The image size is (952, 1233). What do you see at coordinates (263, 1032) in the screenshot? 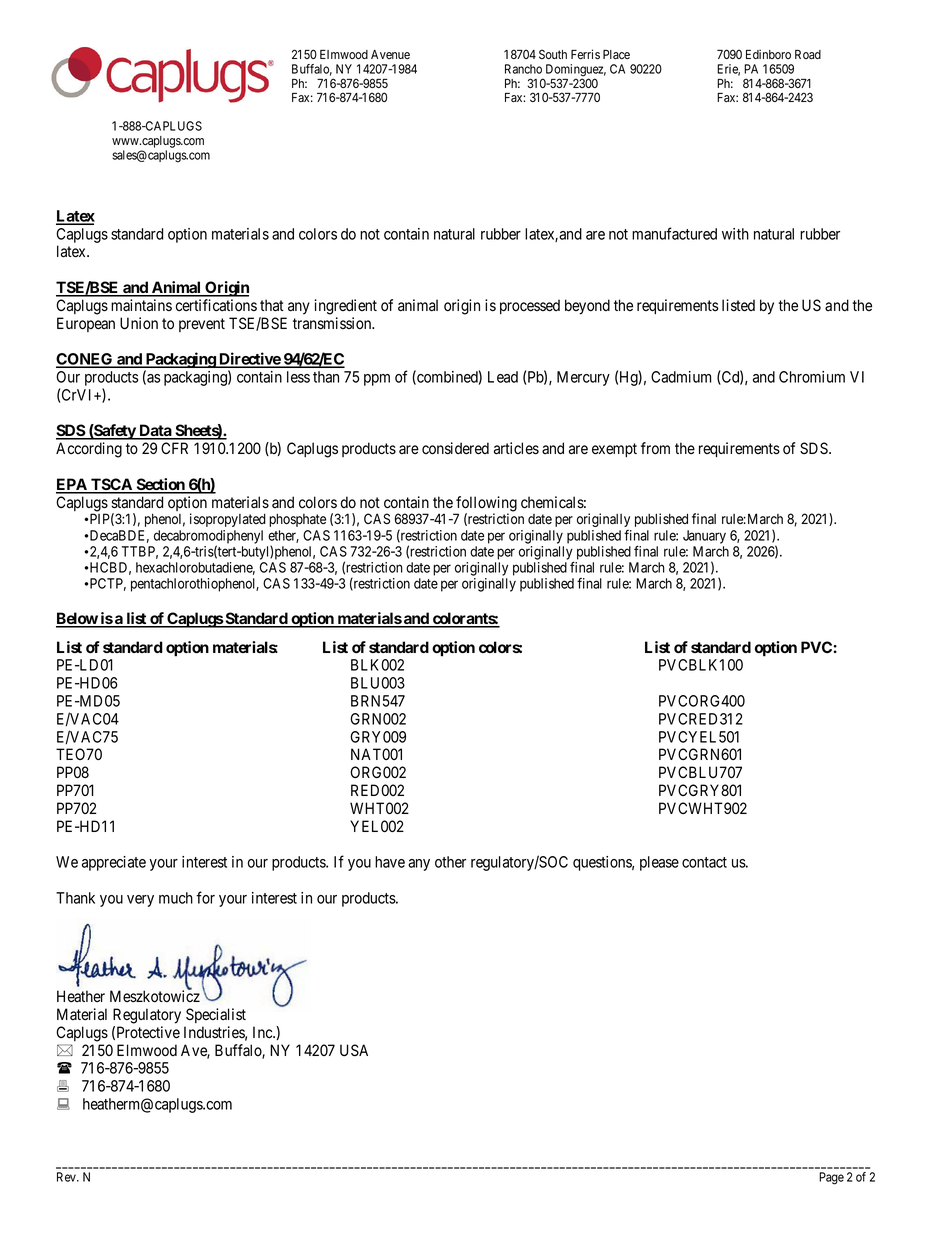
I see `Inc` at bounding box center [263, 1032].
